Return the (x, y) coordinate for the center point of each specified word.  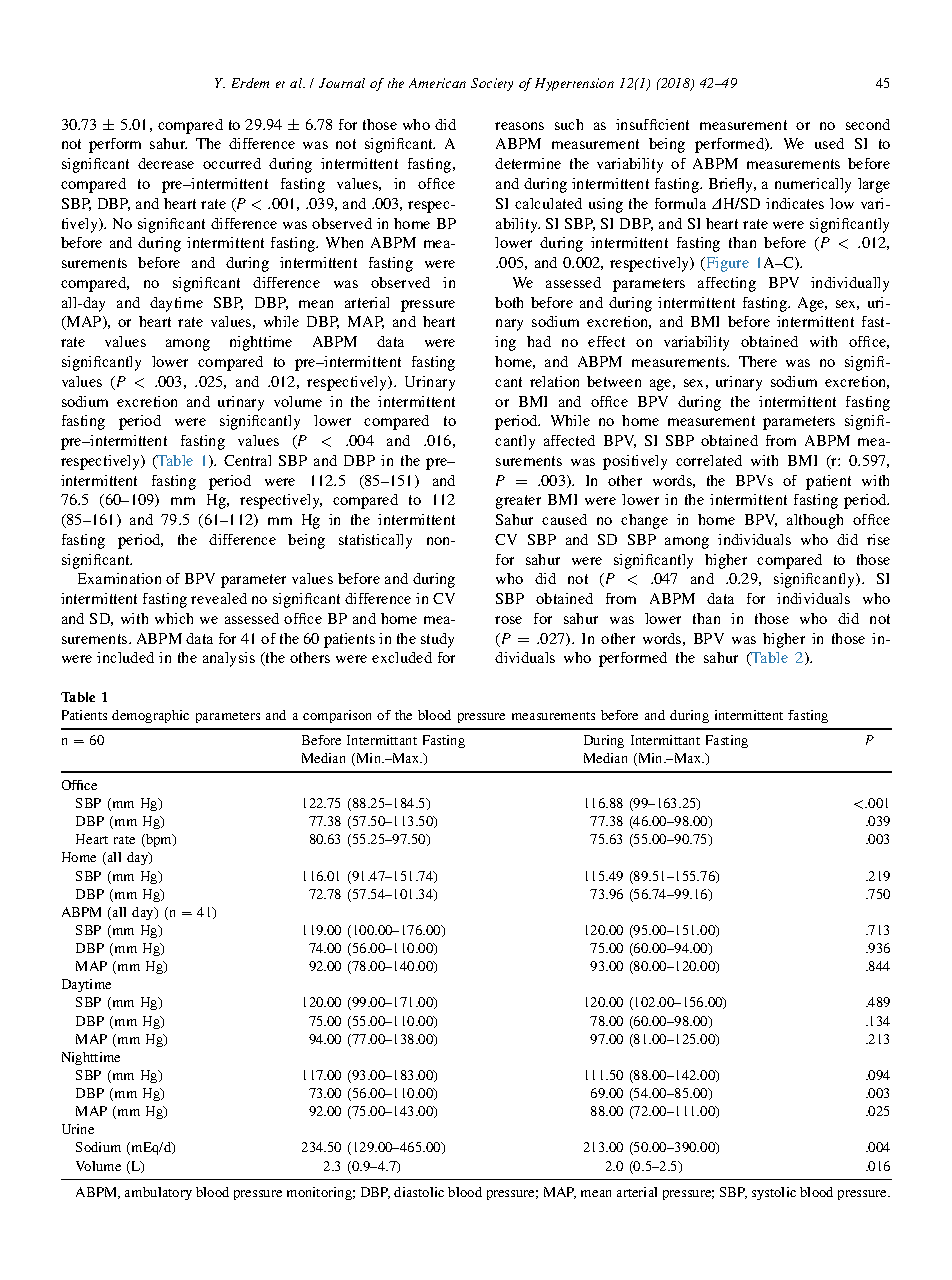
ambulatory (158, 1193)
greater (518, 502)
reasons (519, 126)
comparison (337, 716)
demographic (150, 716)
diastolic (419, 1192)
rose (508, 620)
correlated (709, 460)
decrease (166, 163)
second (868, 124)
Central (247, 460)
